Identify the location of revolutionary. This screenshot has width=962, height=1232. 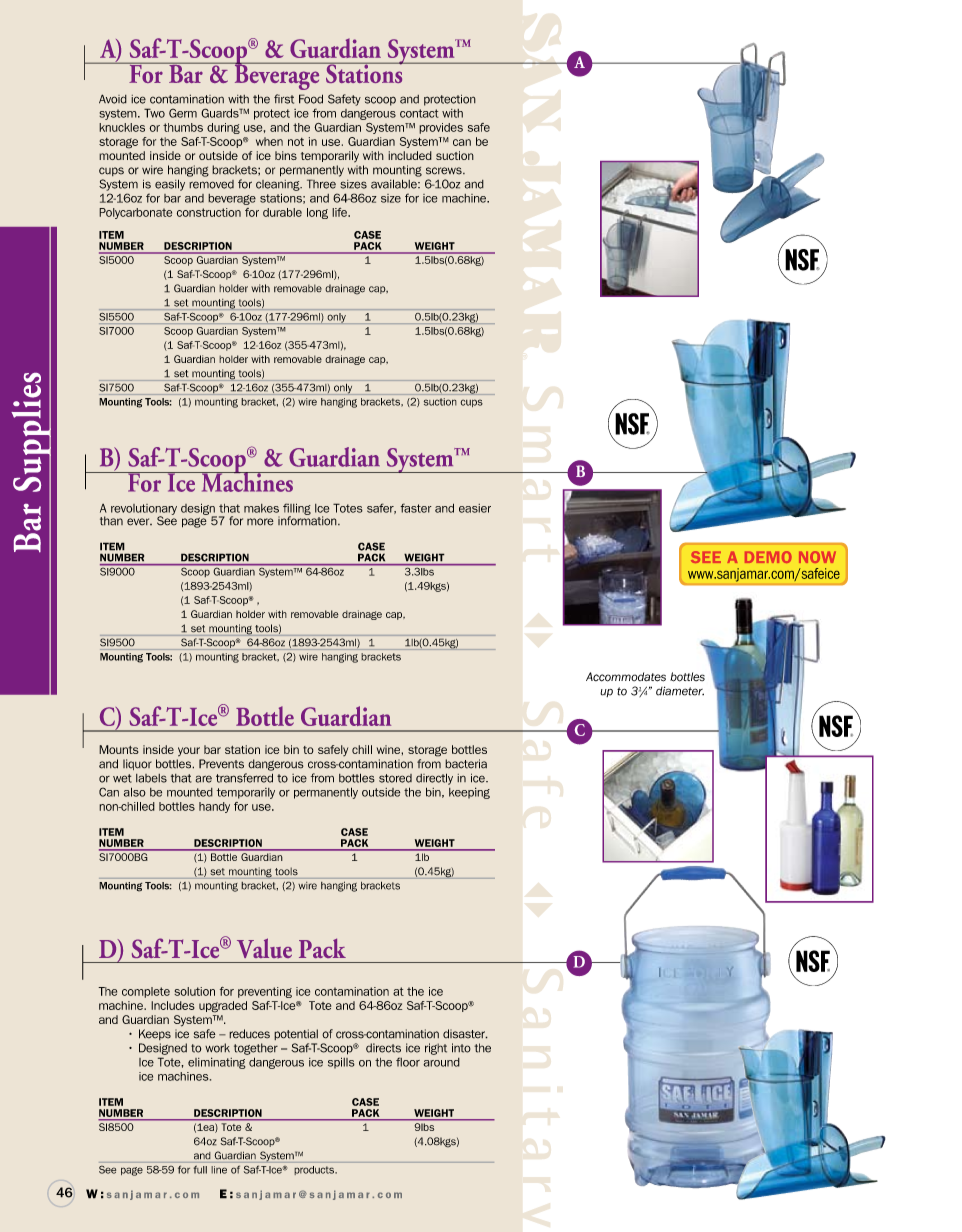
(144, 510).
